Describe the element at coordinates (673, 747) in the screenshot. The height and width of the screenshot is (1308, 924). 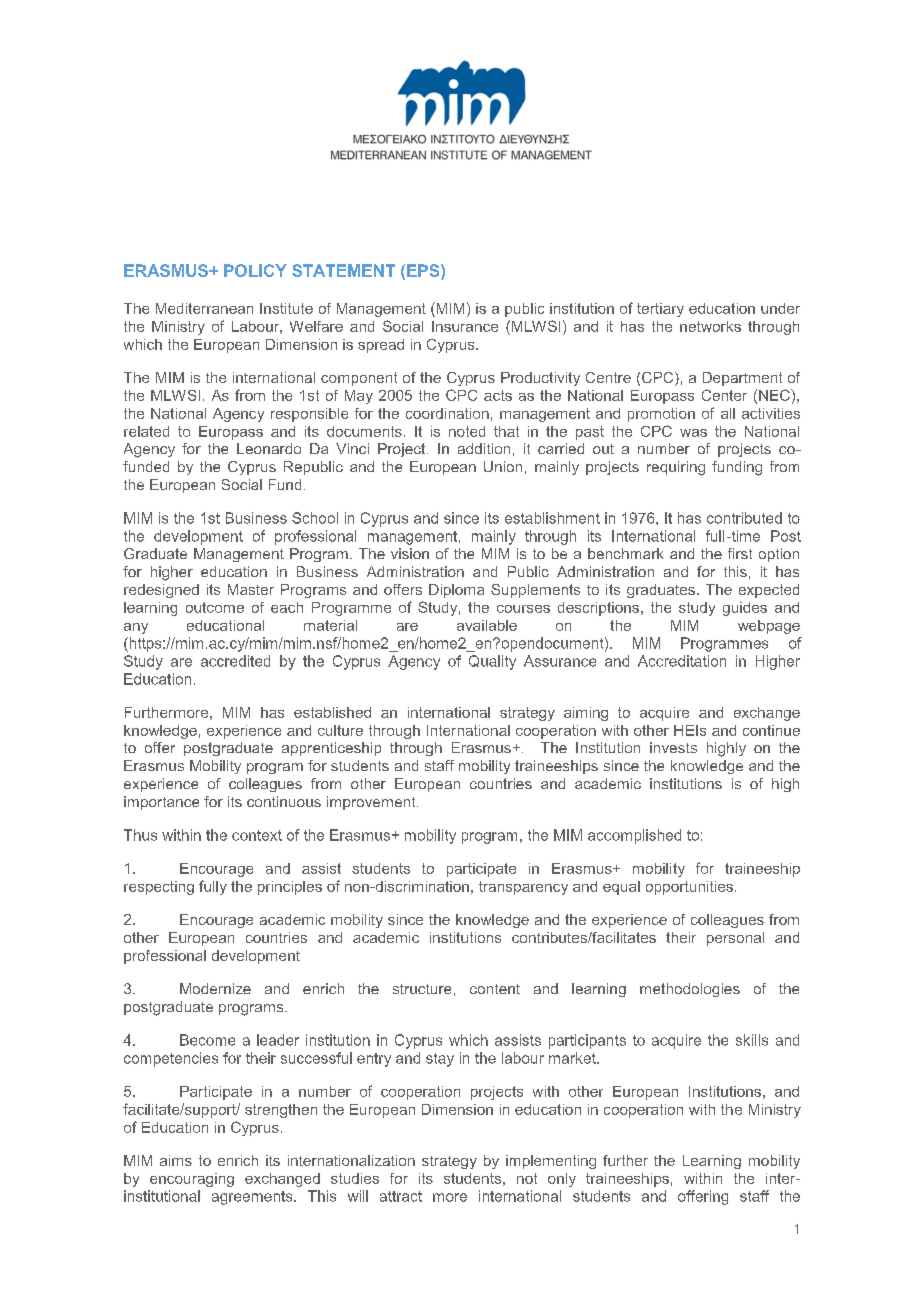
I see `invests` at that location.
